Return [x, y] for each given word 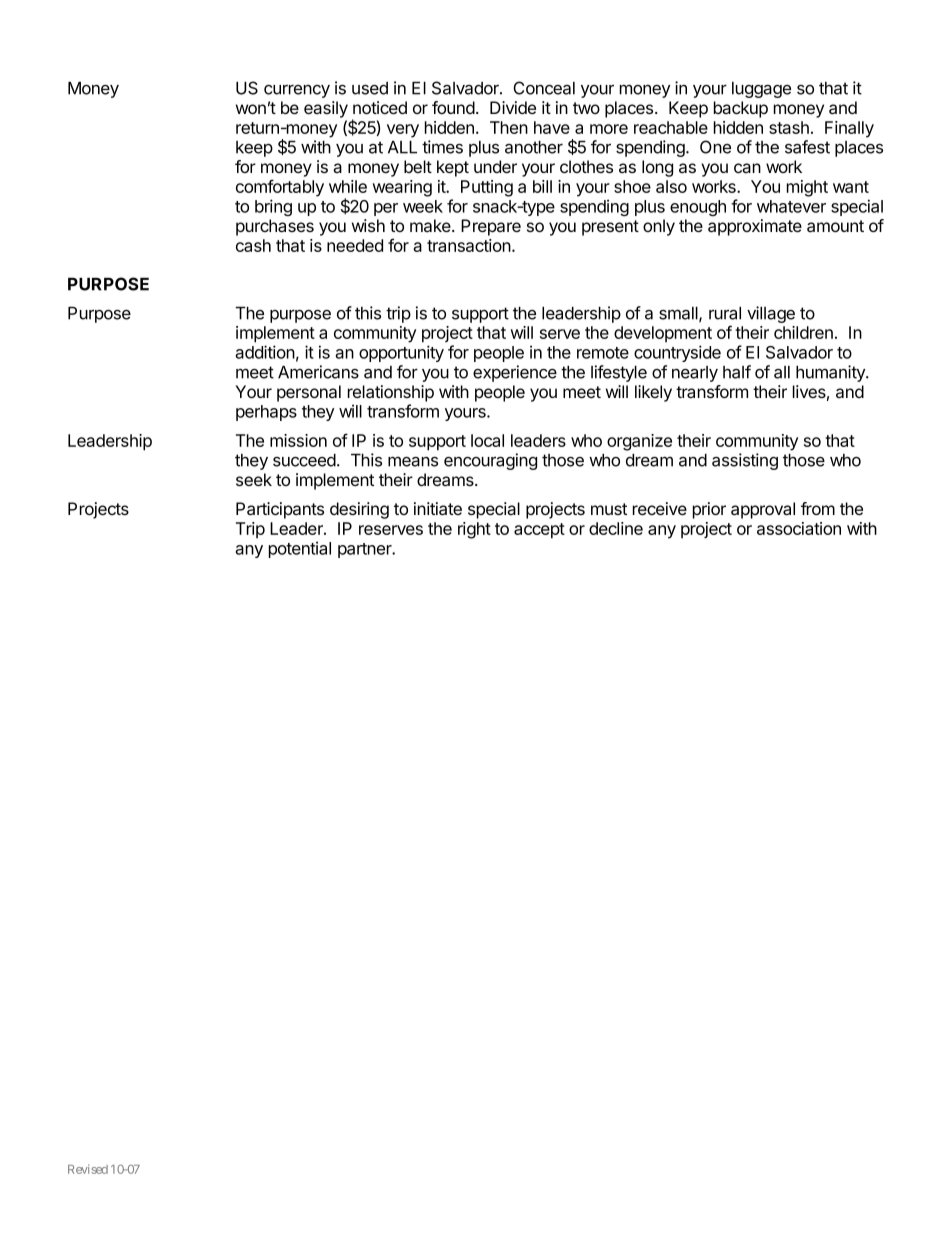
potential [300, 549]
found [453, 107]
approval [763, 510]
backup [741, 109]
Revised [88, 1169]
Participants [280, 510]
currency [297, 91]
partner [366, 550]
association [799, 528]
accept [539, 531]
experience [515, 373]
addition [265, 352]
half [737, 372]
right [474, 530]
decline [616, 528]
